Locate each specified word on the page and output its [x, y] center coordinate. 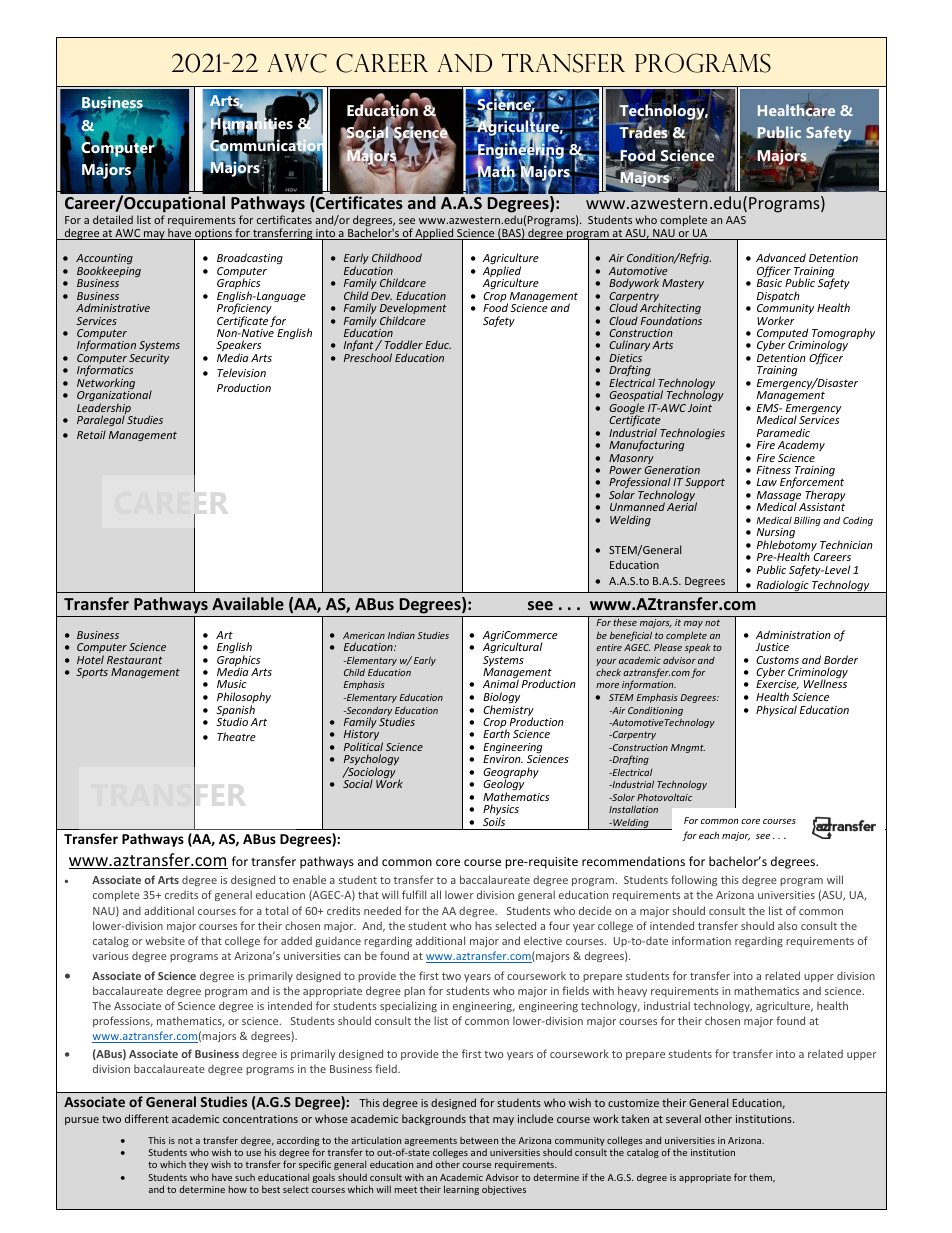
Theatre [236, 736]
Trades [644, 133]
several [683, 1118]
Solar [622, 494]
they [198, 1165]
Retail [91, 434]
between [479, 1140]
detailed [113, 219]
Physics [501, 811]
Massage [780, 497]
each [709, 835]
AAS [736, 220]
